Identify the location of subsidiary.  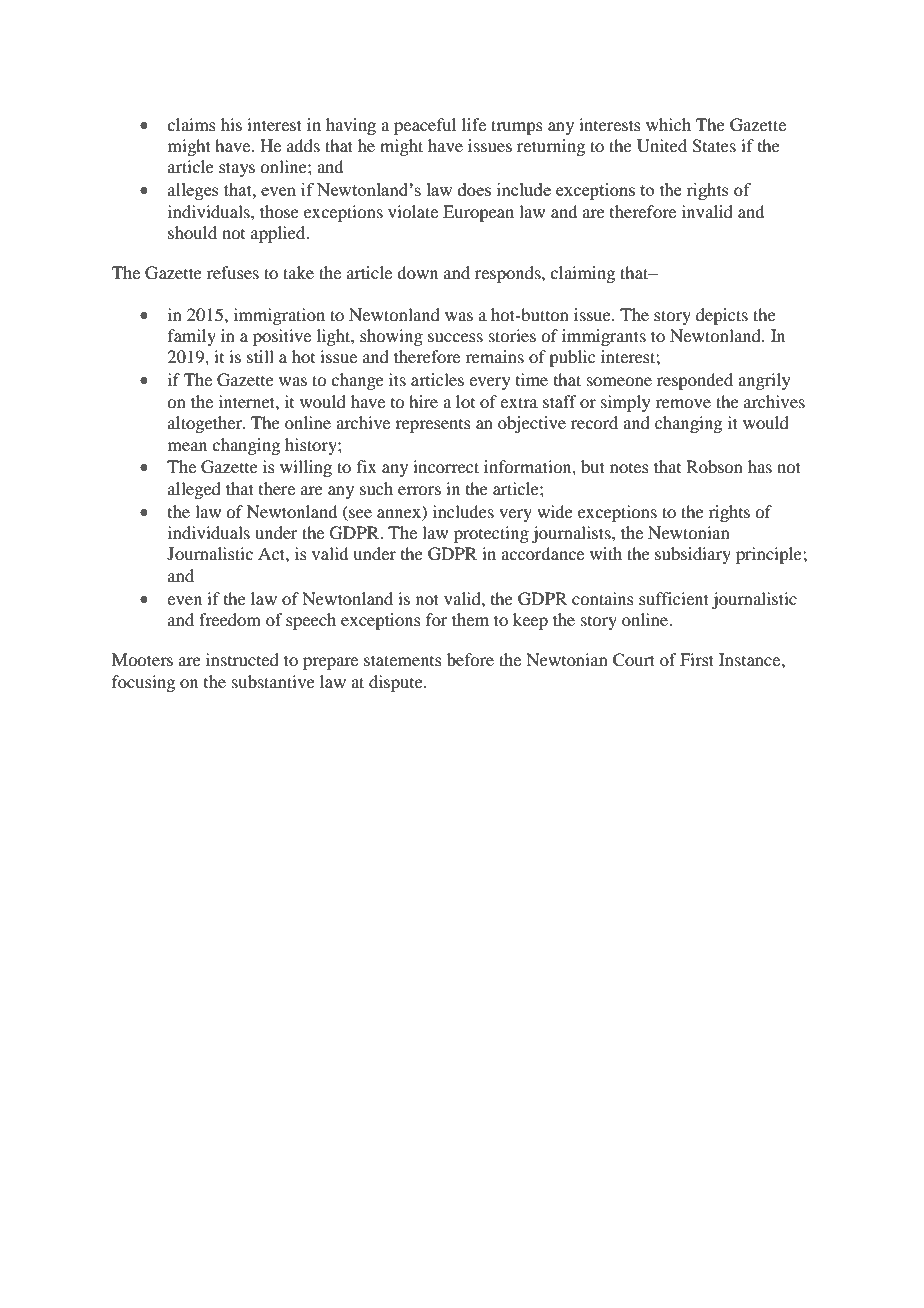
(693, 555).
